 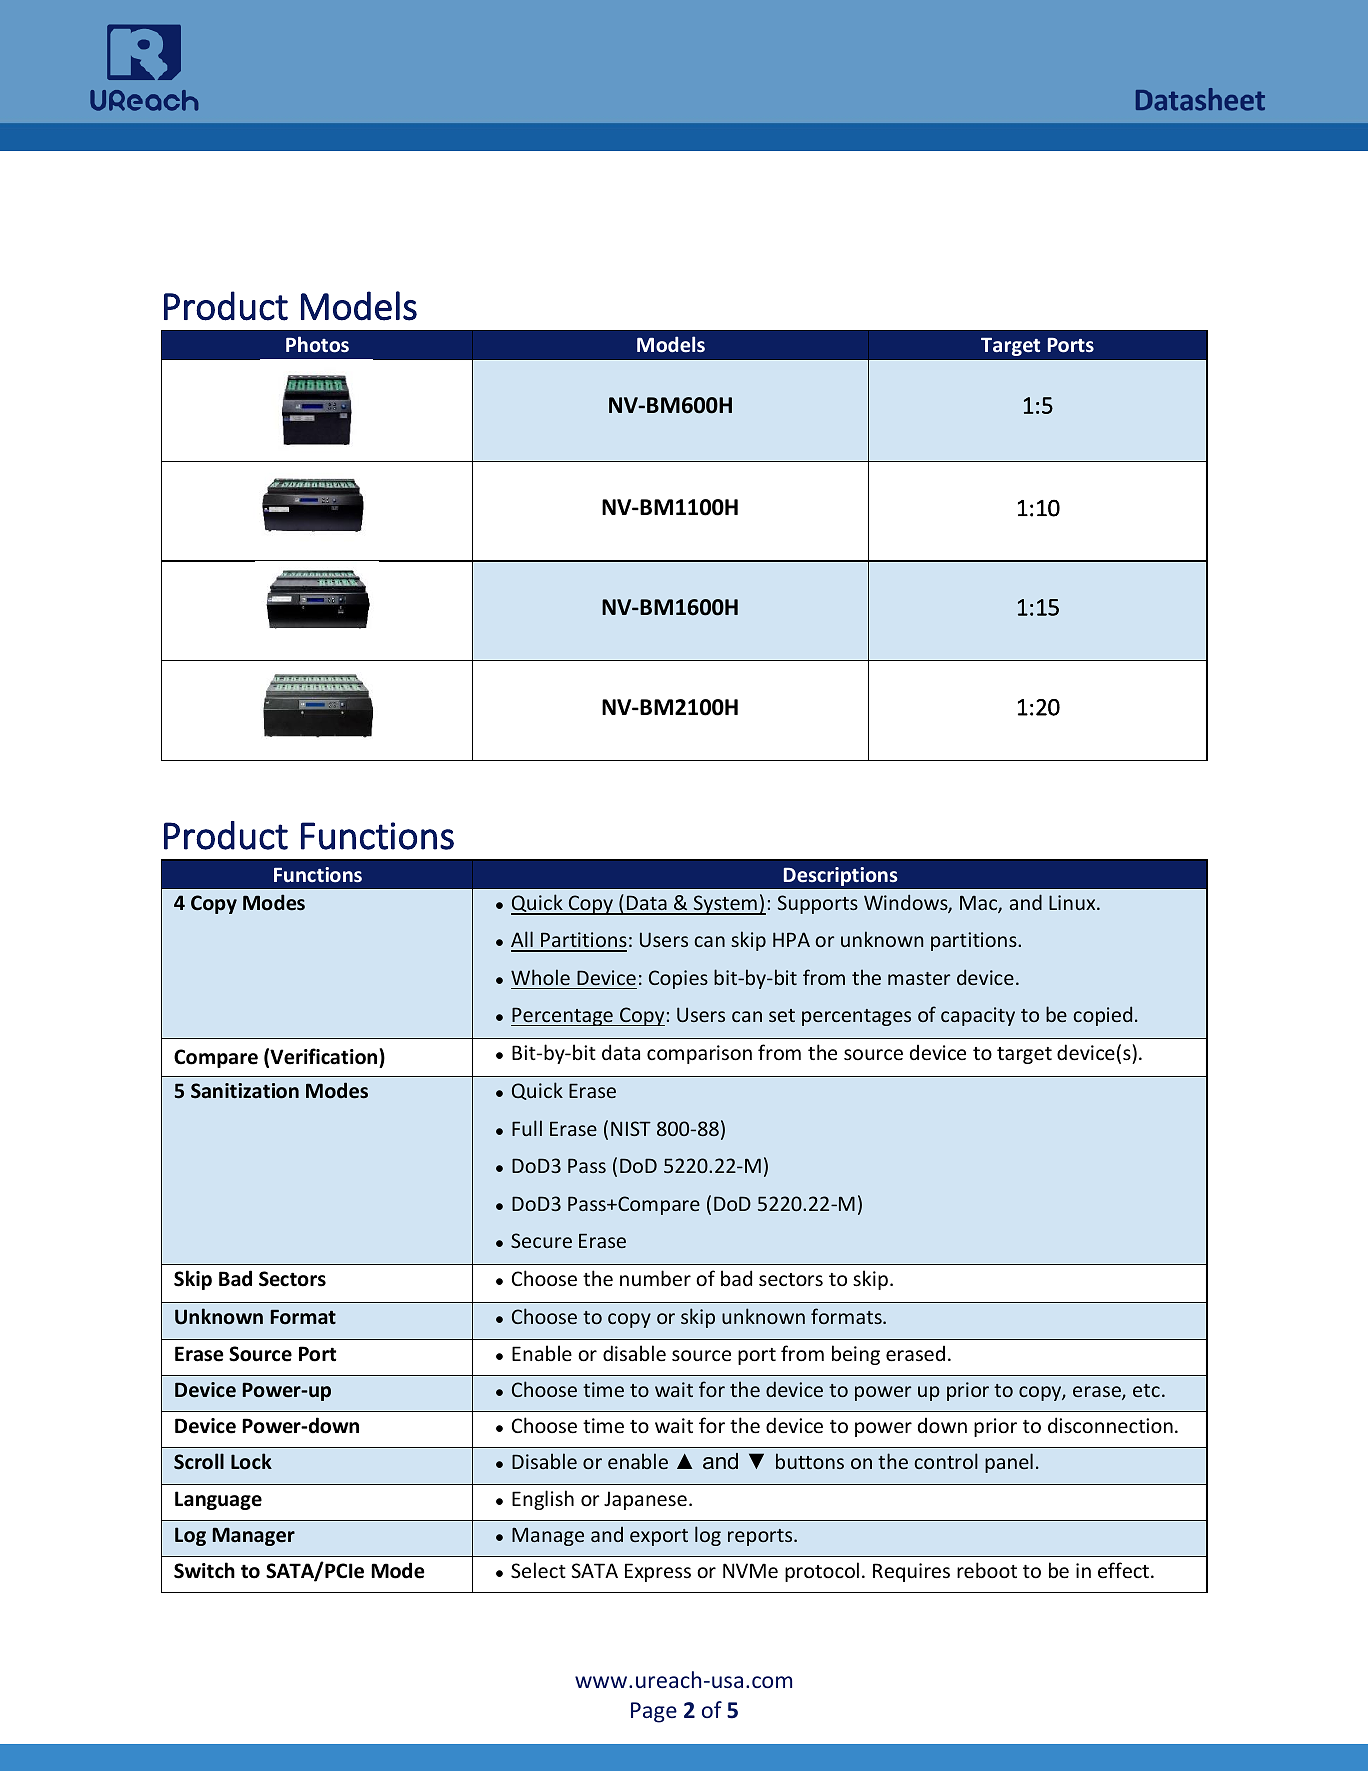 What do you see at coordinates (245, 1091) in the screenshot?
I see `Sanitization` at bounding box center [245, 1091].
